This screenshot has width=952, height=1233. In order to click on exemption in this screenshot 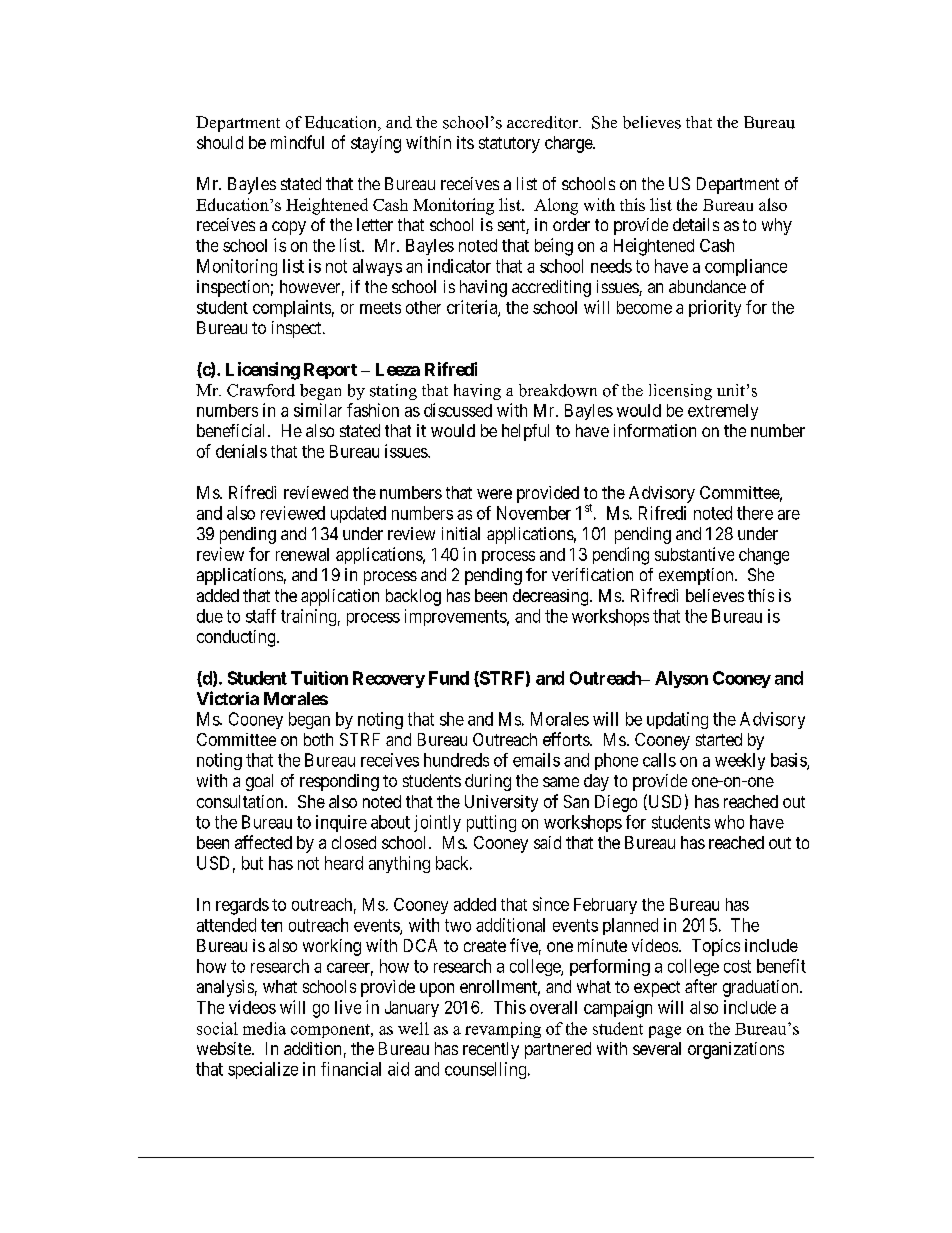, I will do `click(697, 576)`.
